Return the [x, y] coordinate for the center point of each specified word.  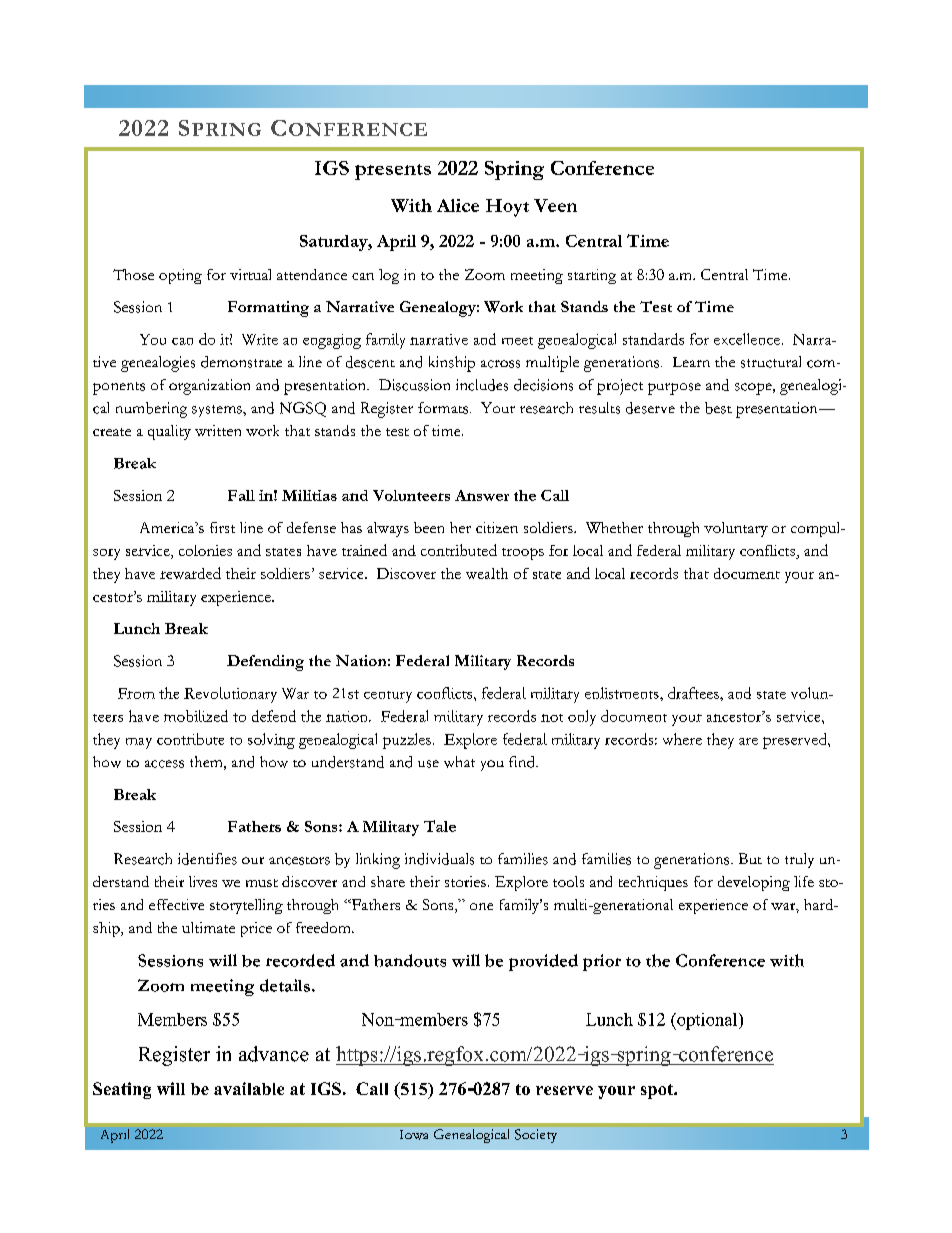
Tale [440, 826]
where [682, 739]
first [222, 527]
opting [180, 276]
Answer [482, 495]
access [164, 764]
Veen [555, 205]
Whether [614, 527]
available [249, 1088]
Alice [458, 205]
